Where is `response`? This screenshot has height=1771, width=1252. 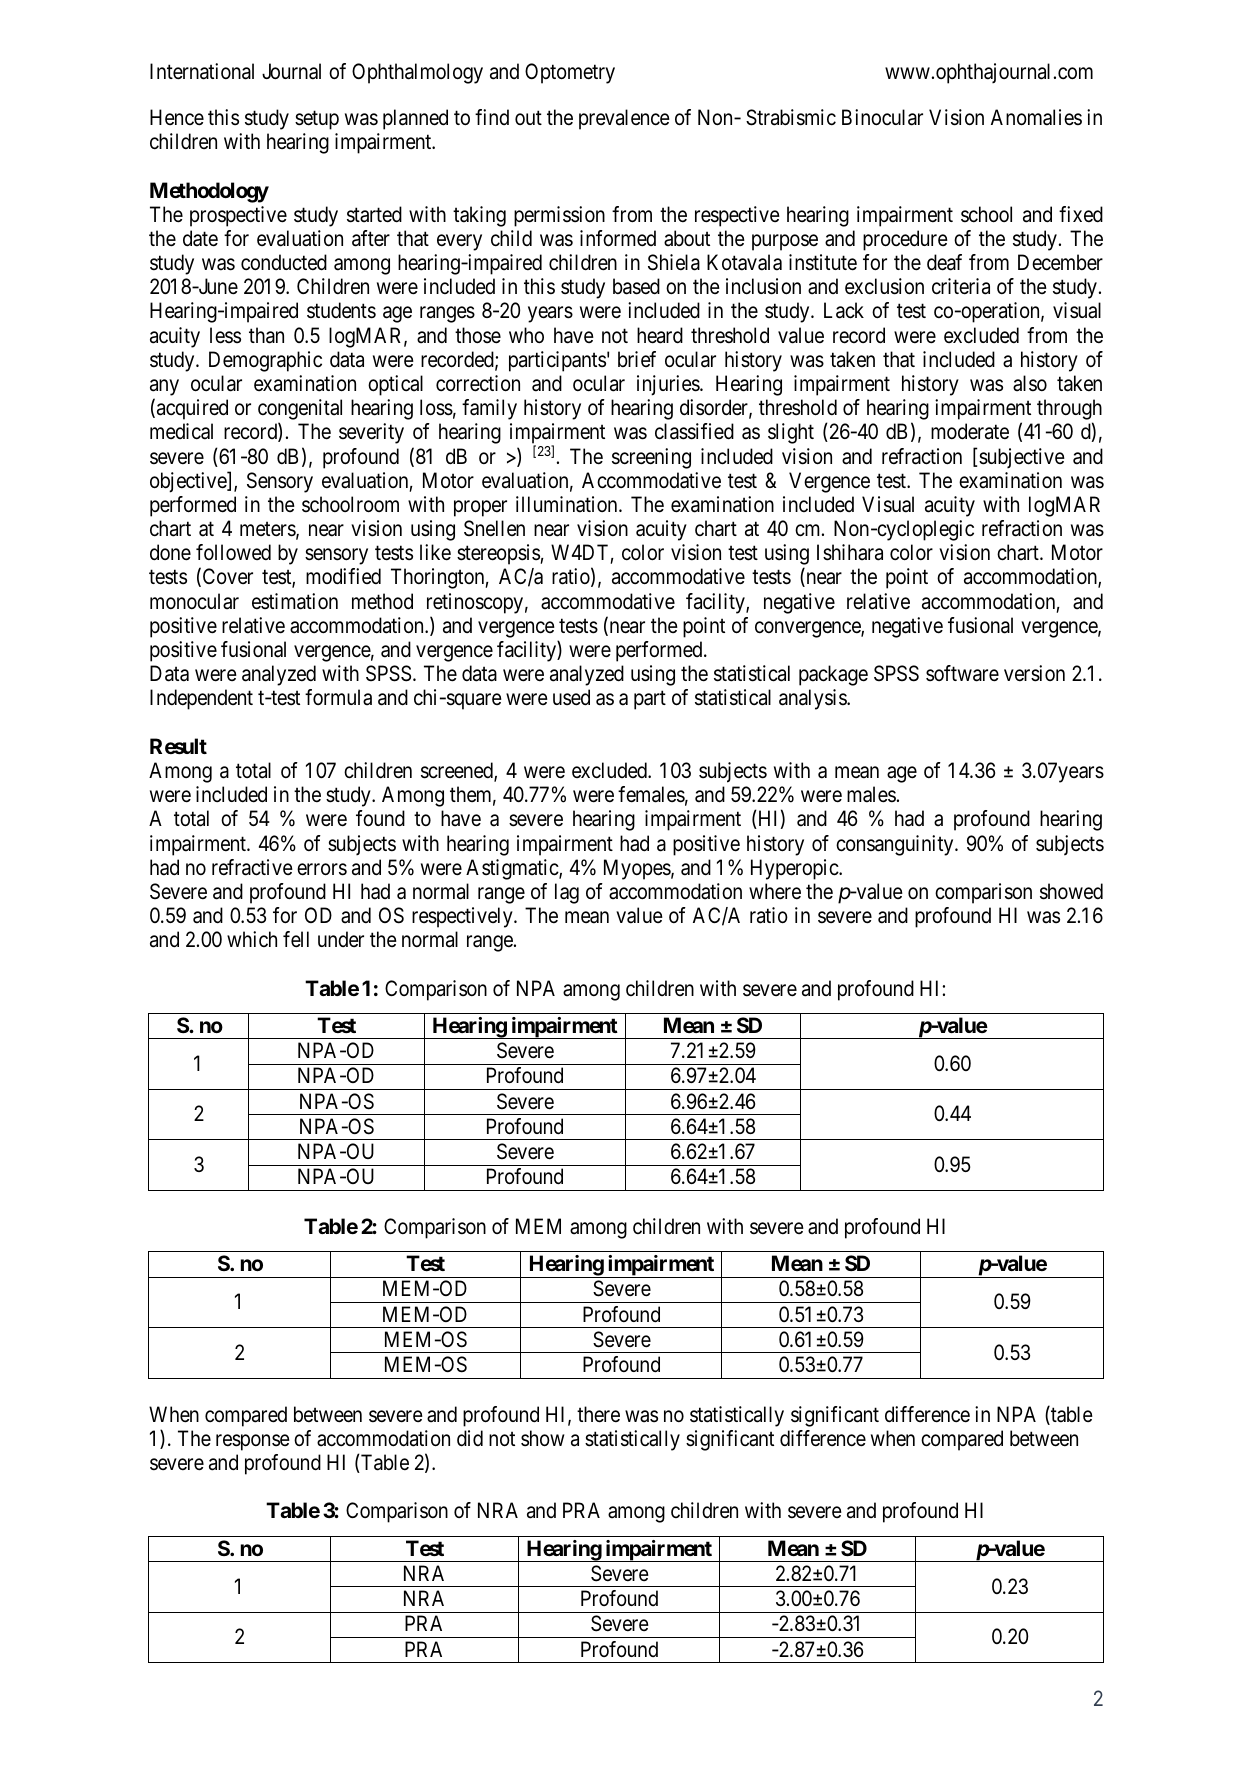
response is located at coordinates (253, 1442).
